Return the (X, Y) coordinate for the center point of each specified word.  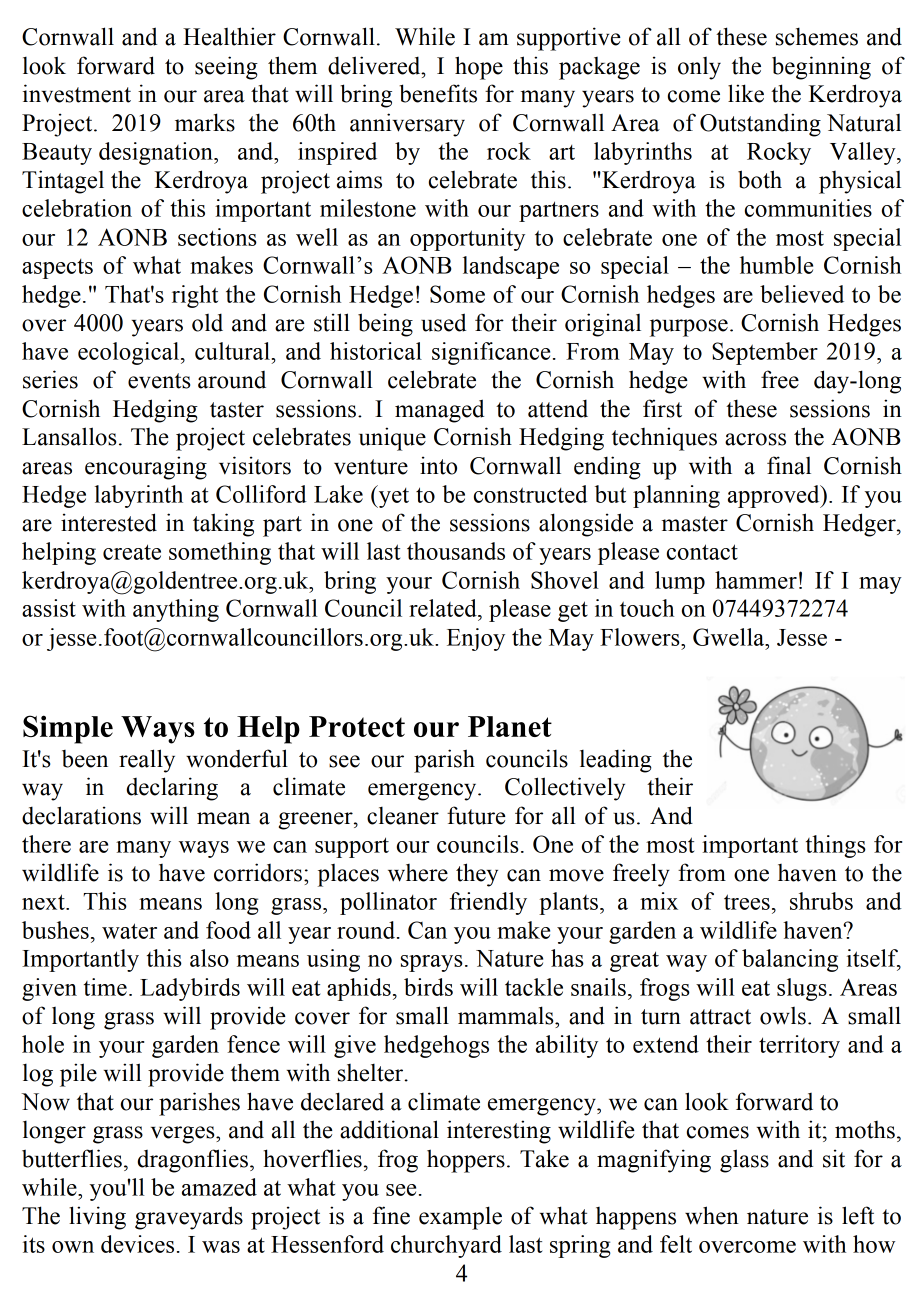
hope (479, 68)
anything (176, 610)
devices (137, 1244)
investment (77, 93)
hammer (756, 580)
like (746, 93)
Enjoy (476, 639)
